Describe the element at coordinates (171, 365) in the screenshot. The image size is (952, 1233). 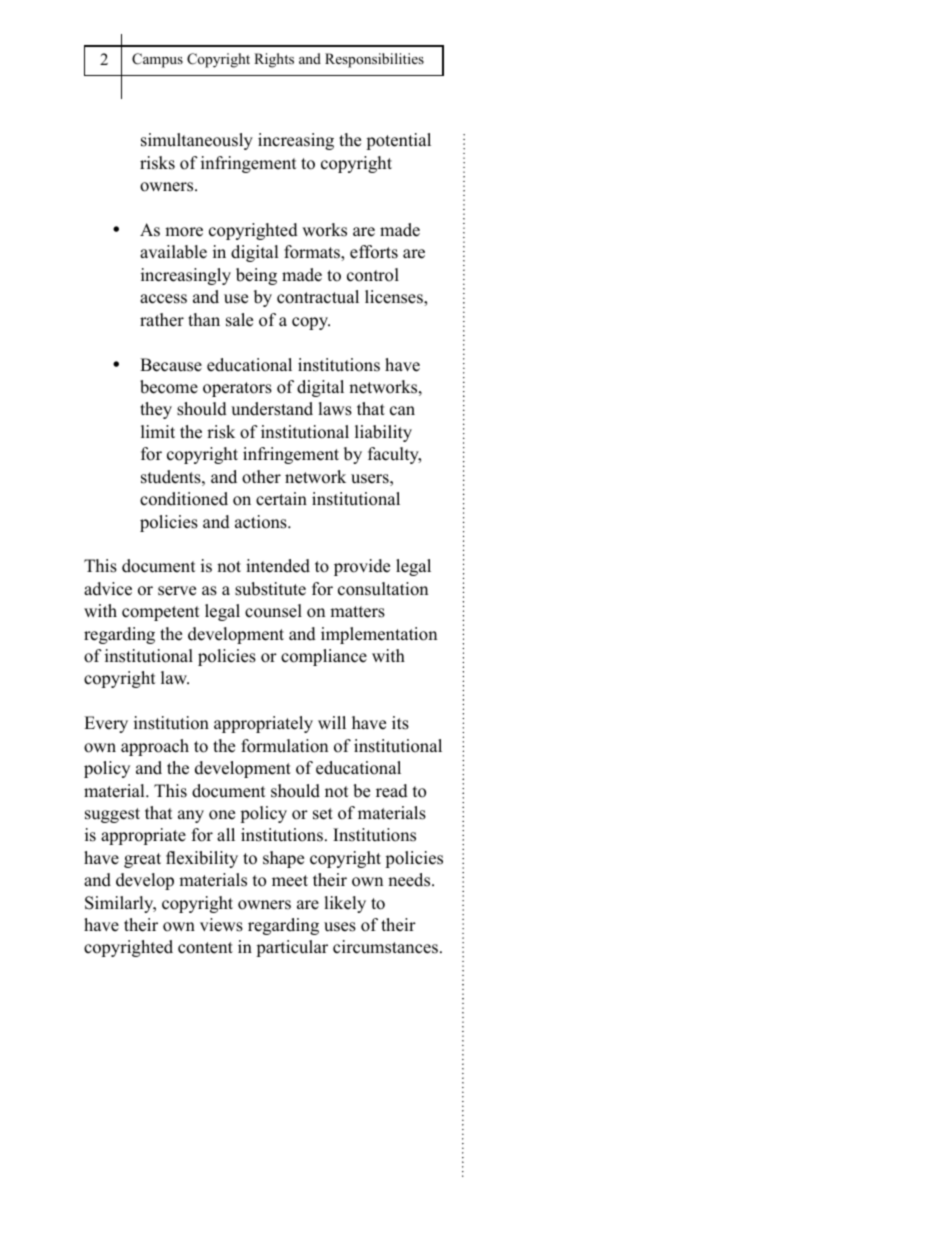
I see `Because` at that location.
